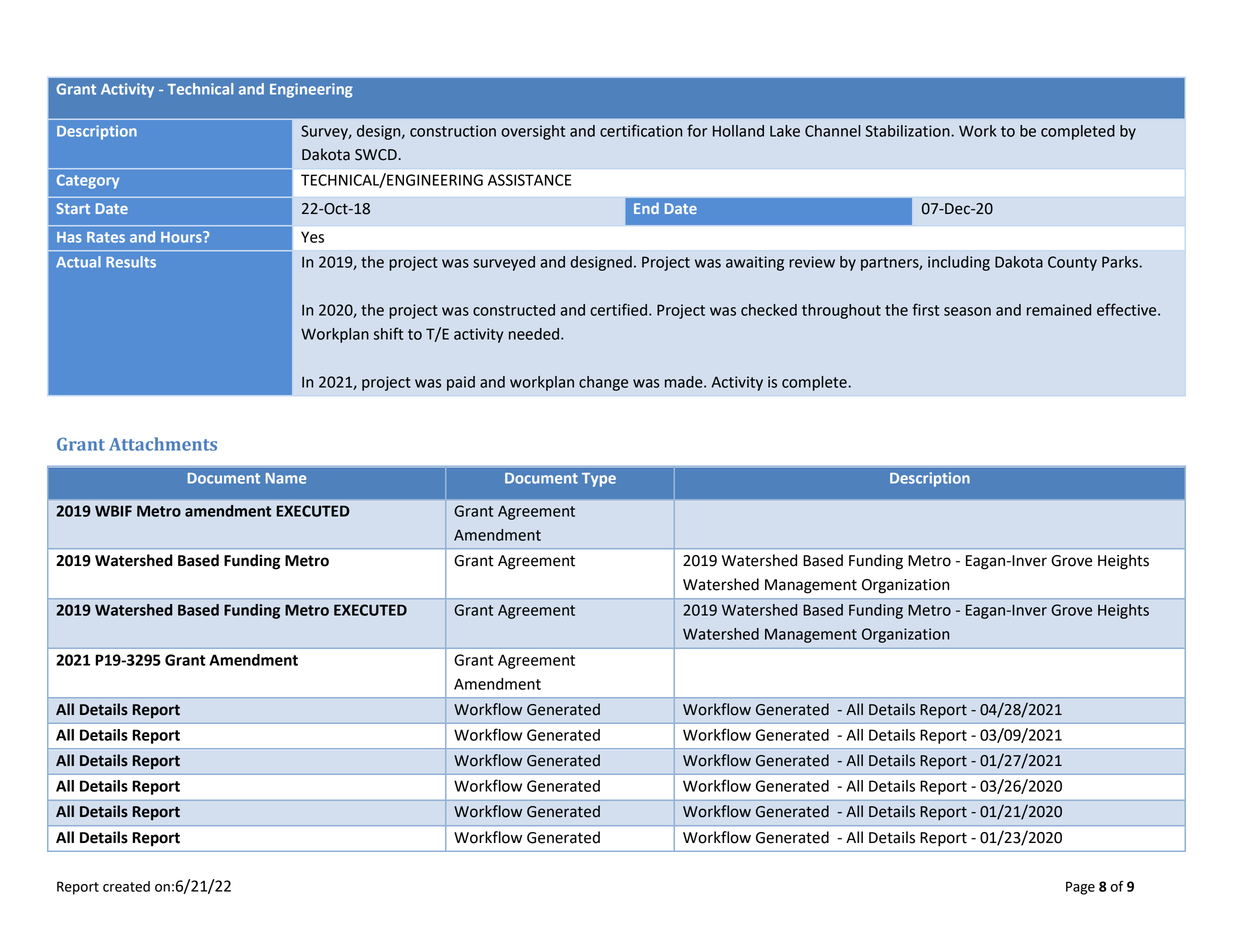 The width and height of the image is (1233, 952). I want to click on season, so click(967, 311).
